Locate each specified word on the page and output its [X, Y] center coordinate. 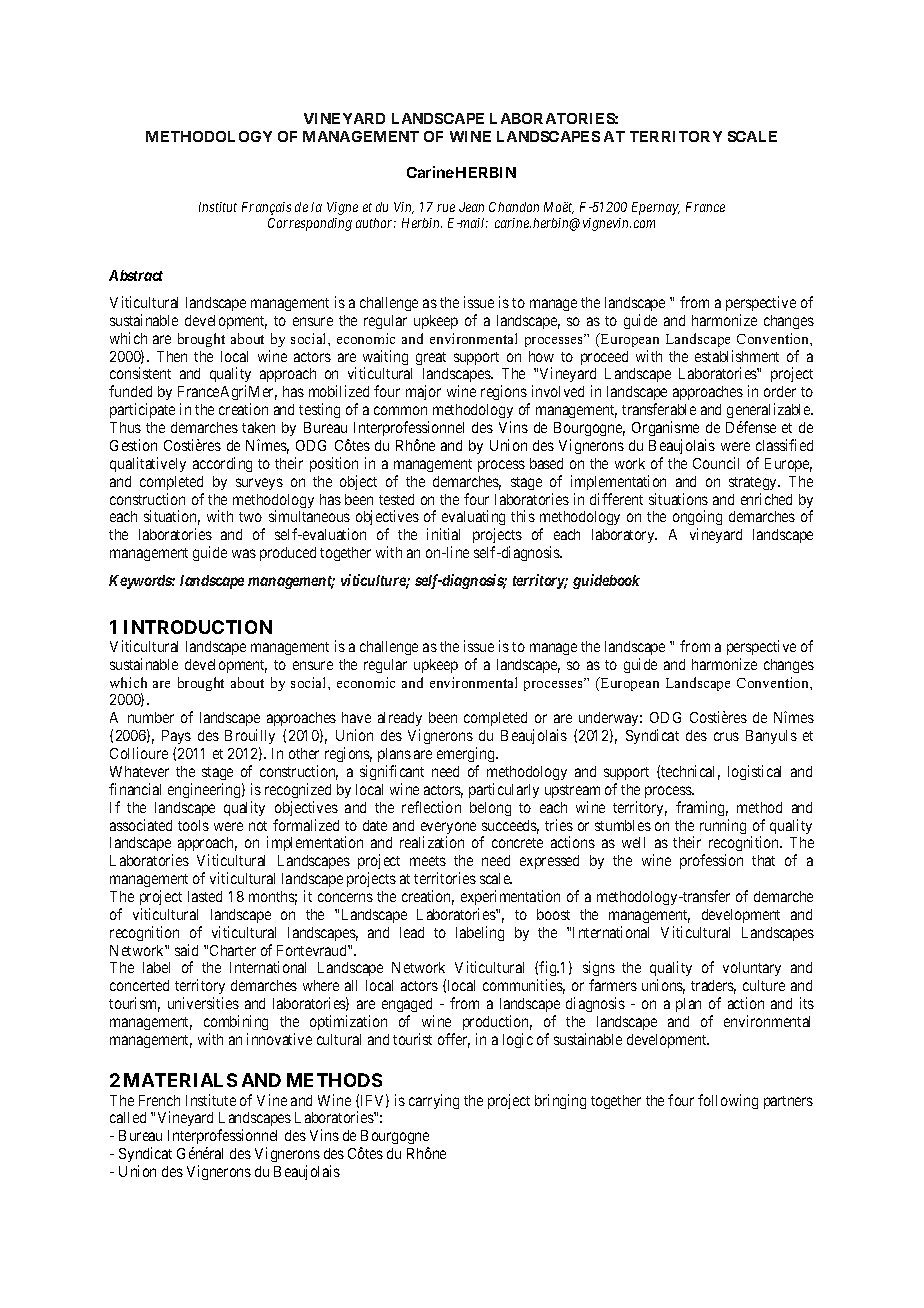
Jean [471, 207]
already [400, 721]
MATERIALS [180, 1080]
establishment [737, 356]
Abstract [136, 275]
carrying [434, 1101]
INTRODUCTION [198, 627]
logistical [754, 772]
